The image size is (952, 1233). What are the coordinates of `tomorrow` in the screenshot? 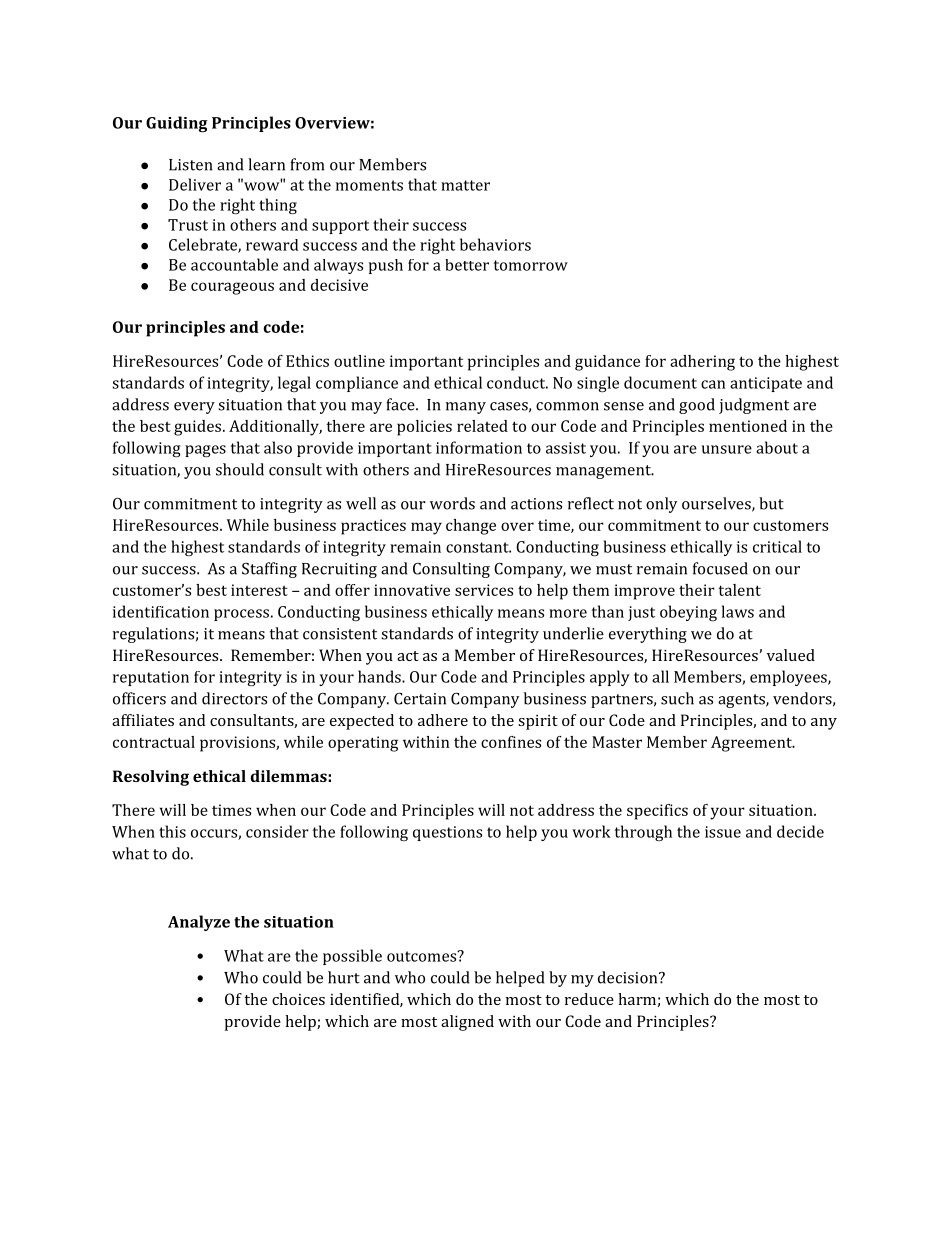 It's located at (531, 265).
